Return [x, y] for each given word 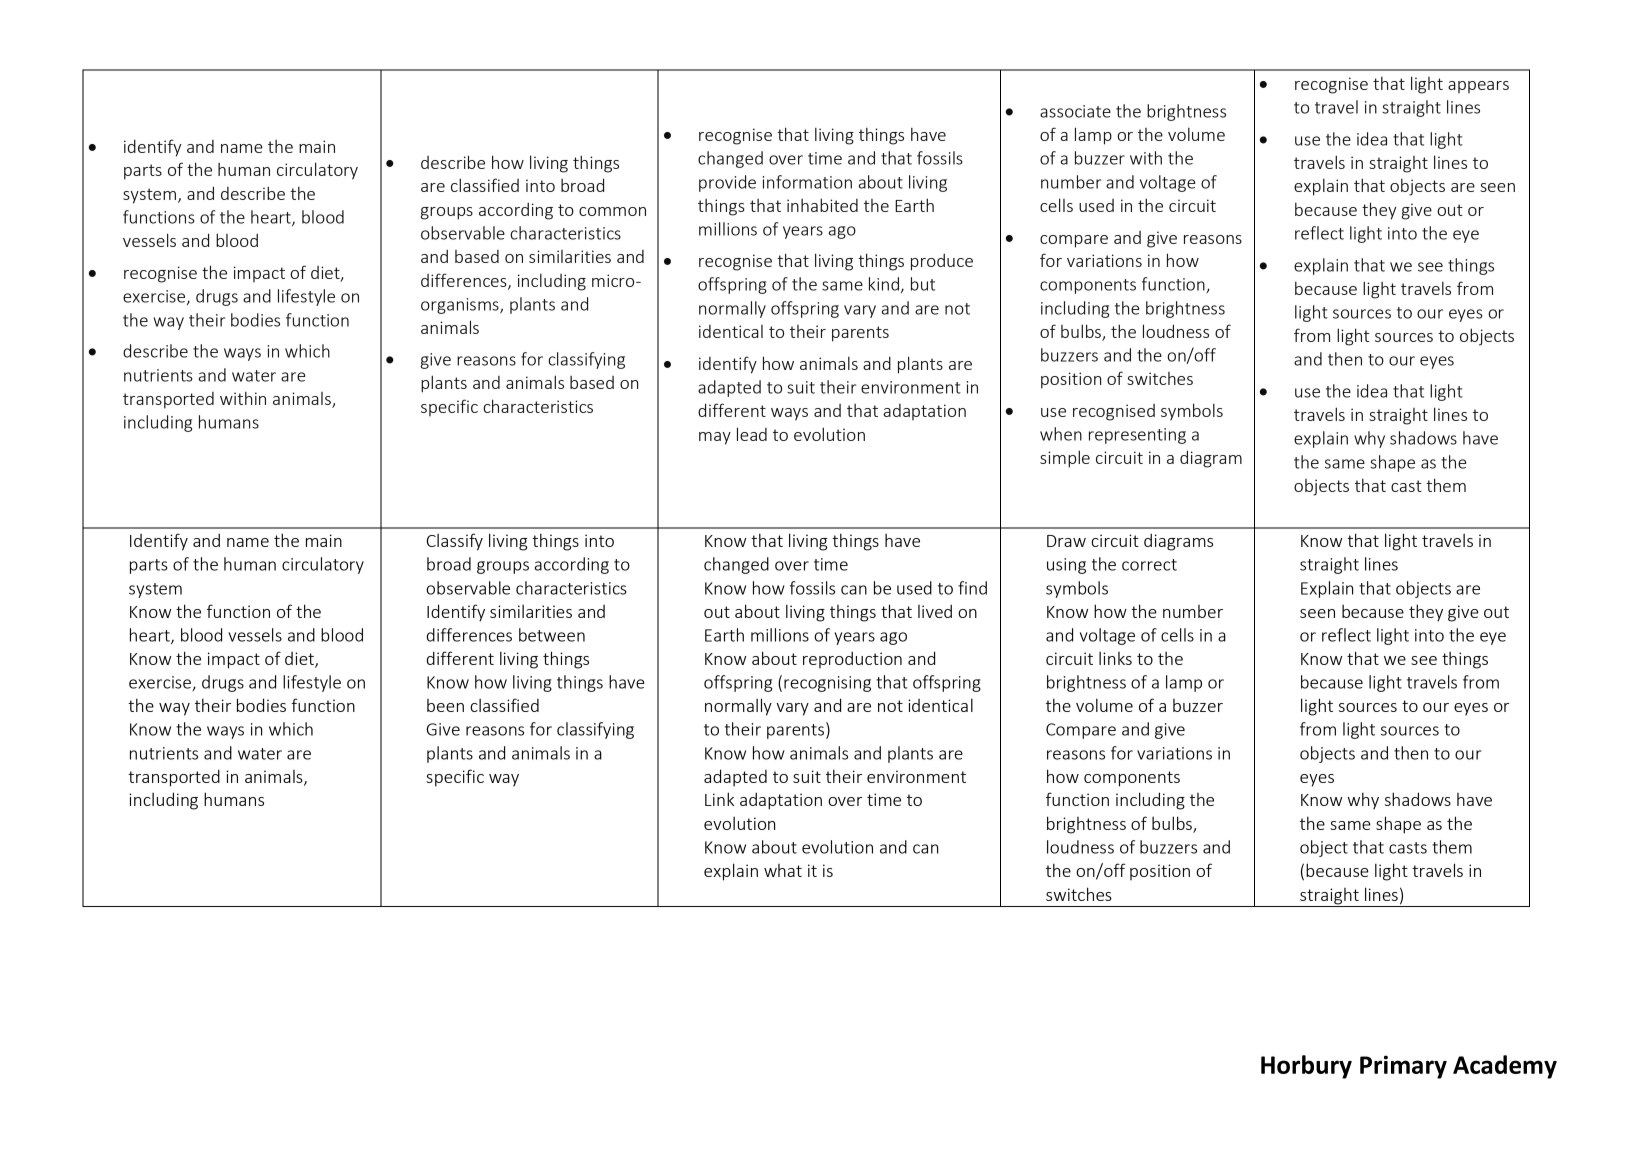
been [445, 705]
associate [1075, 111]
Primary [1403, 1067]
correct [1149, 565]
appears [1478, 87]
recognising [827, 684]
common [612, 211]
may [715, 438]
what [783, 870]
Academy [1505, 1067]
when [1061, 434]
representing [1137, 436]
